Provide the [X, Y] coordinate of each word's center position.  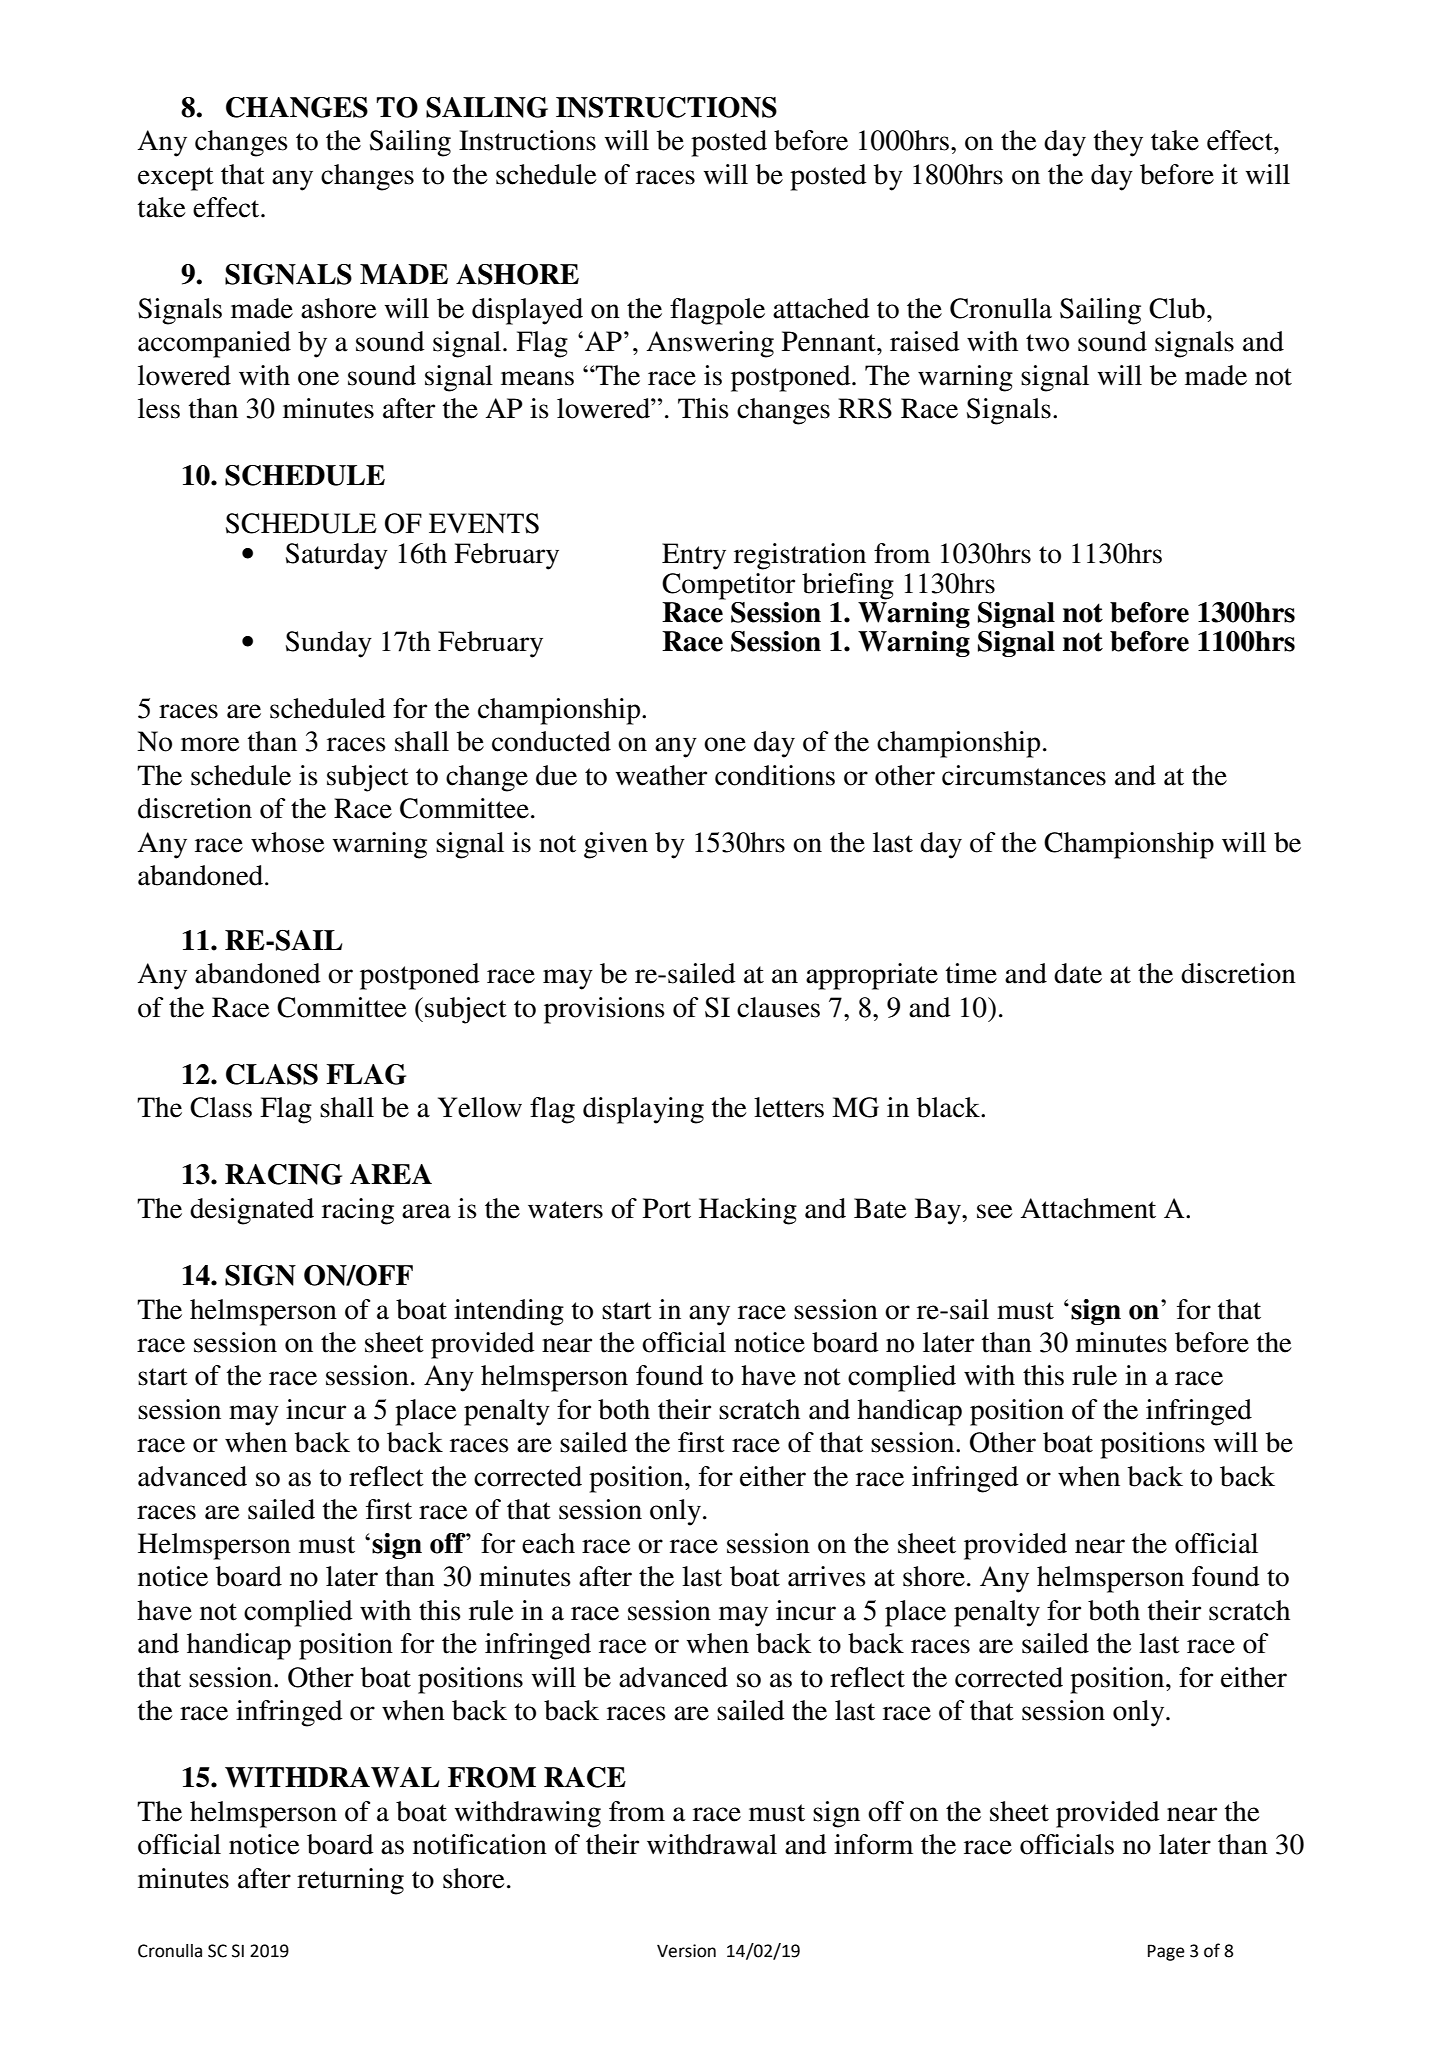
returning [350, 1881]
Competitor [728, 586]
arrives [827, 1576]
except [176, 179]
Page [1166, 1952]
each [548, 1543]
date [1078, 973]
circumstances [1024, 775]
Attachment [1088, 1208]
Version [686, 1951]
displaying [643, 1110]
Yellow [480, 1107]
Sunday [329, 644]
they [1118, 143]
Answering [710, 344]
